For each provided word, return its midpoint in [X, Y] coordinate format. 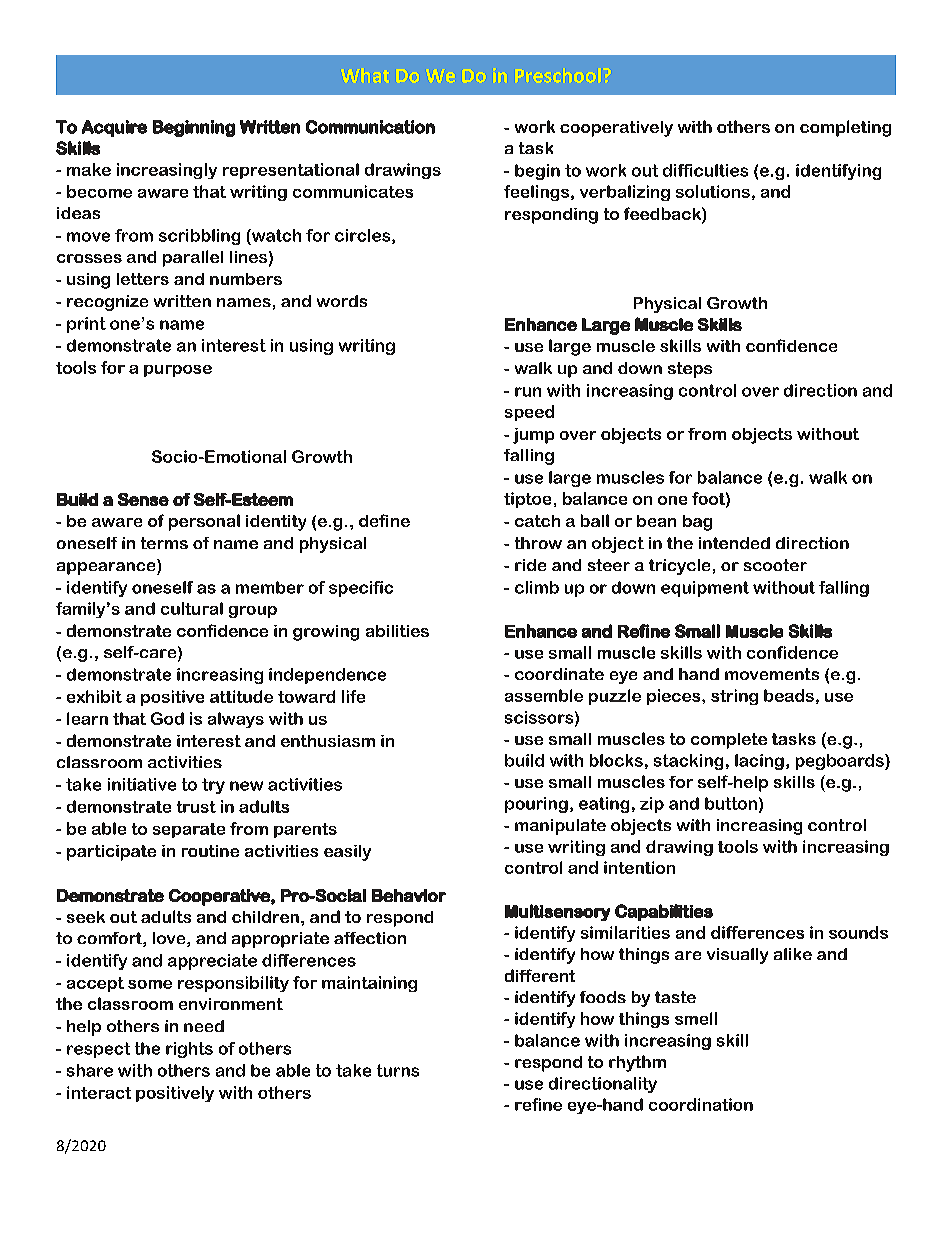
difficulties [705, 170]
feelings [538, 193]
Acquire [114, 128]
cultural [192, 608]
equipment [705, 589]
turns [398, 1070]
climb [537, 587]
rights [189, 1050]
